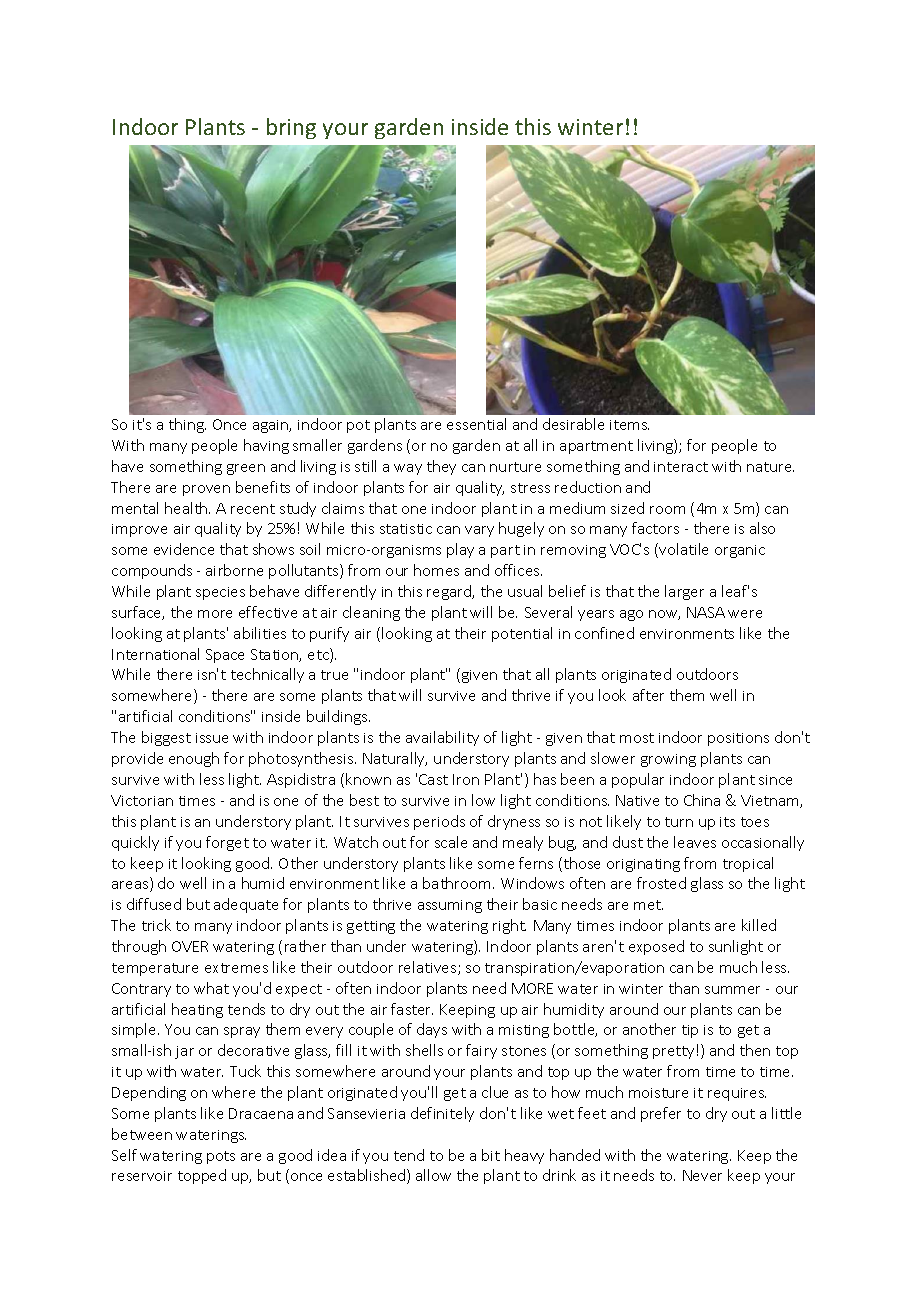 This screenshot has width=924, height=1308. I want to click on they, so click(441, 467).
